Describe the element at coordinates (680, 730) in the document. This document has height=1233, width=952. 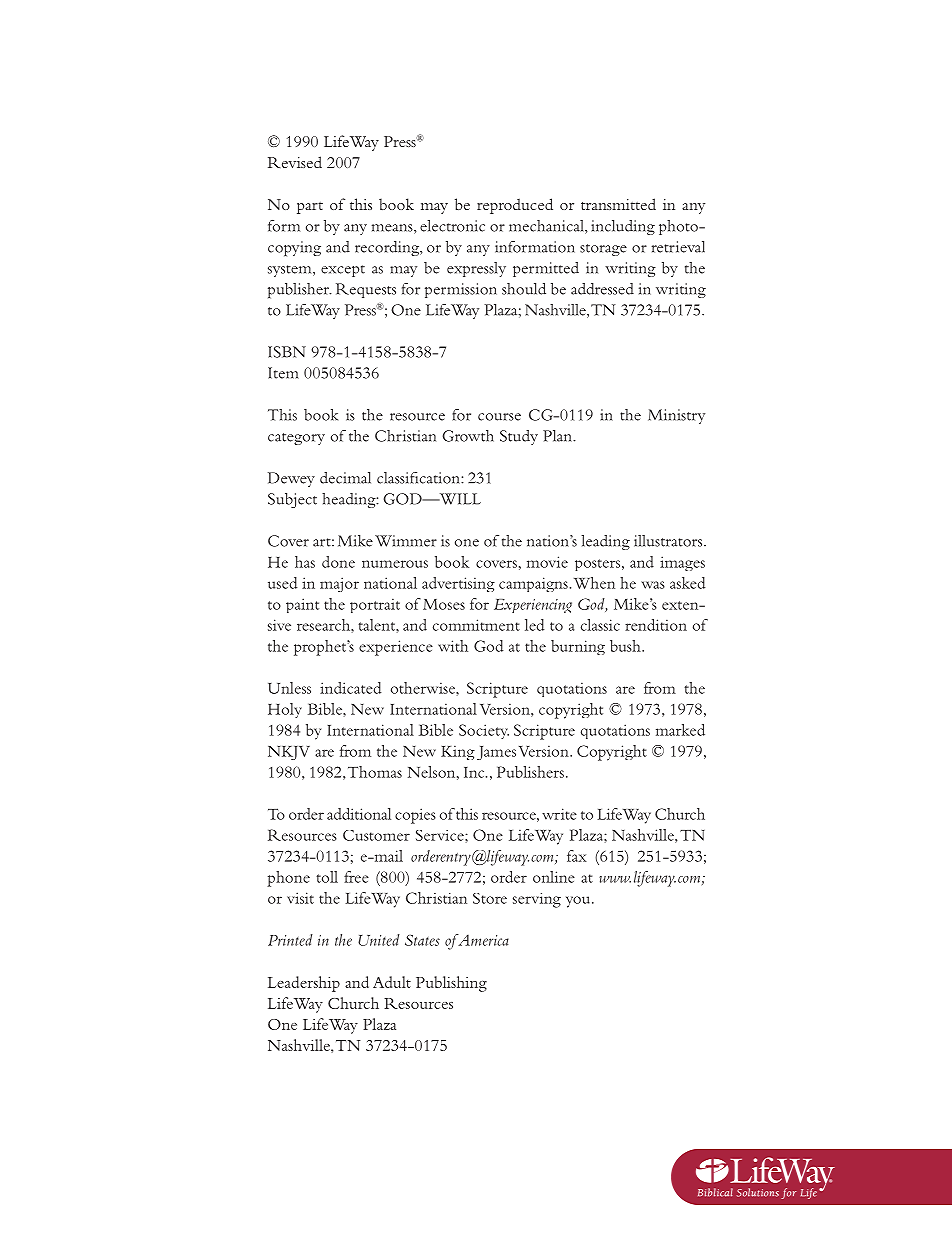
I see `marked` at that location.
